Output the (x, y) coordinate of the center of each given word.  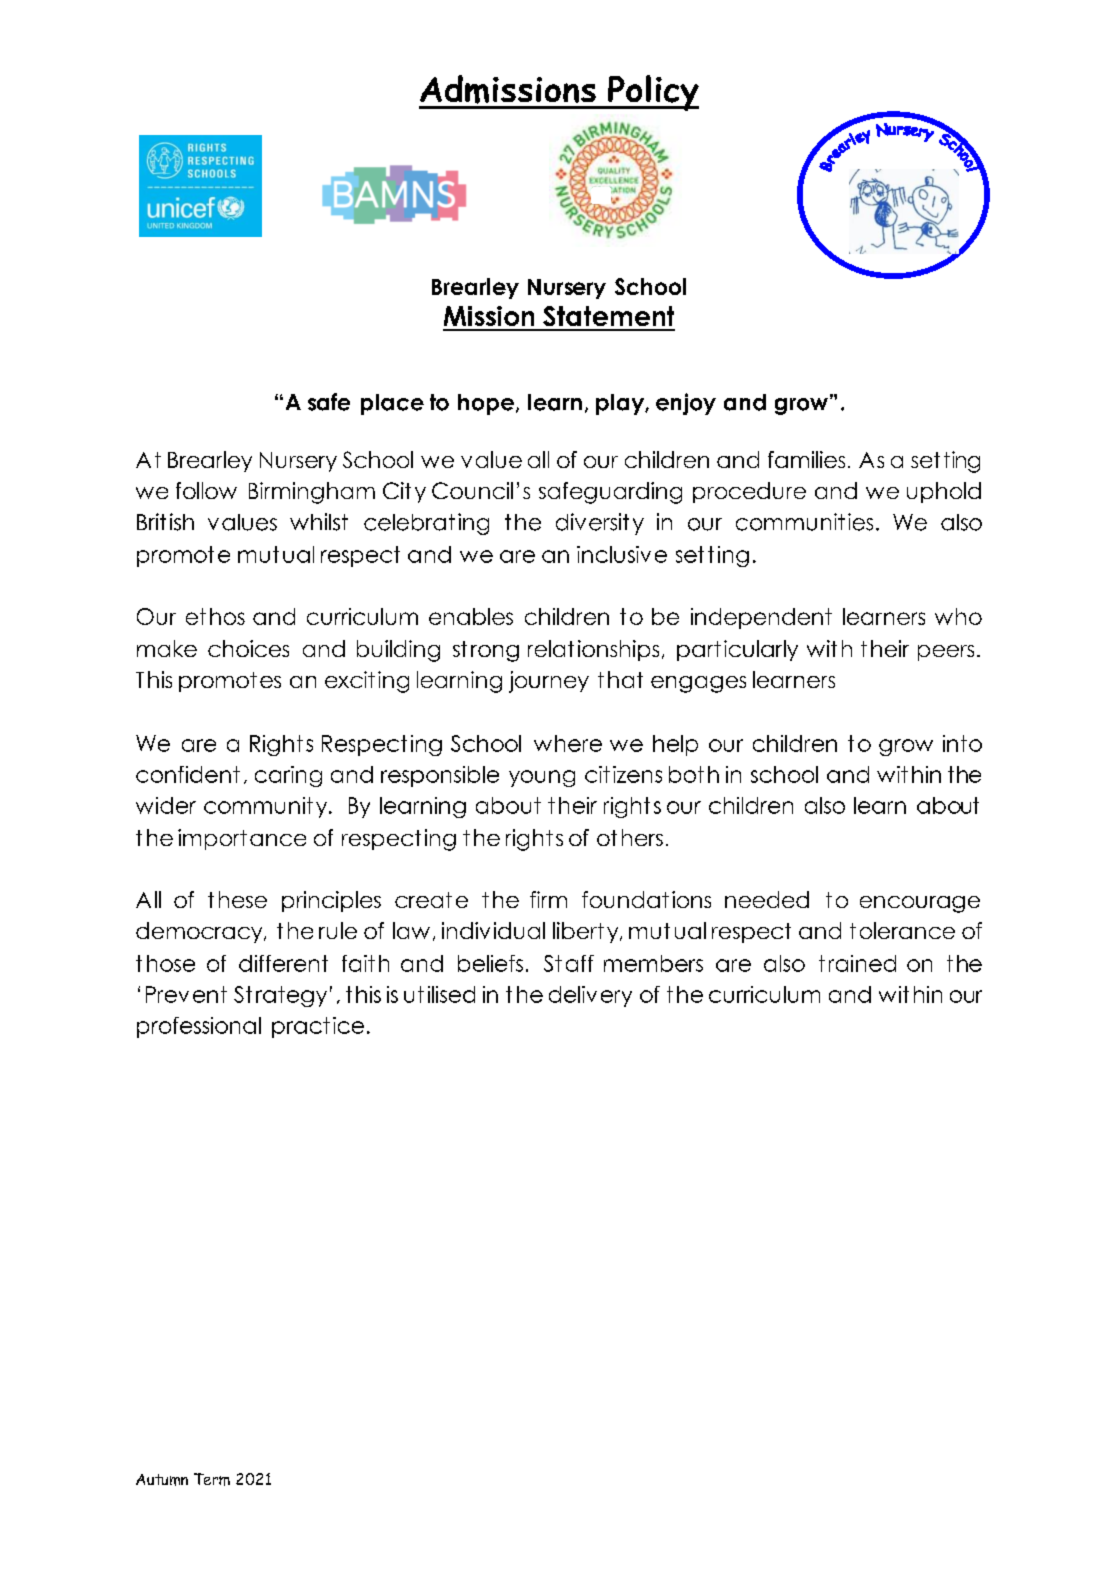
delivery (590, 996)
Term (212, 1479)
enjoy (686, 404)
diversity (600, 524)
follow (206, 490)
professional (199, 1027)
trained (857, 963)
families (806, 459)
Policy (652, 93)
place (392, 404)
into (962, 743)
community (267, 807)
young (542, 778)
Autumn (162, 1480)
